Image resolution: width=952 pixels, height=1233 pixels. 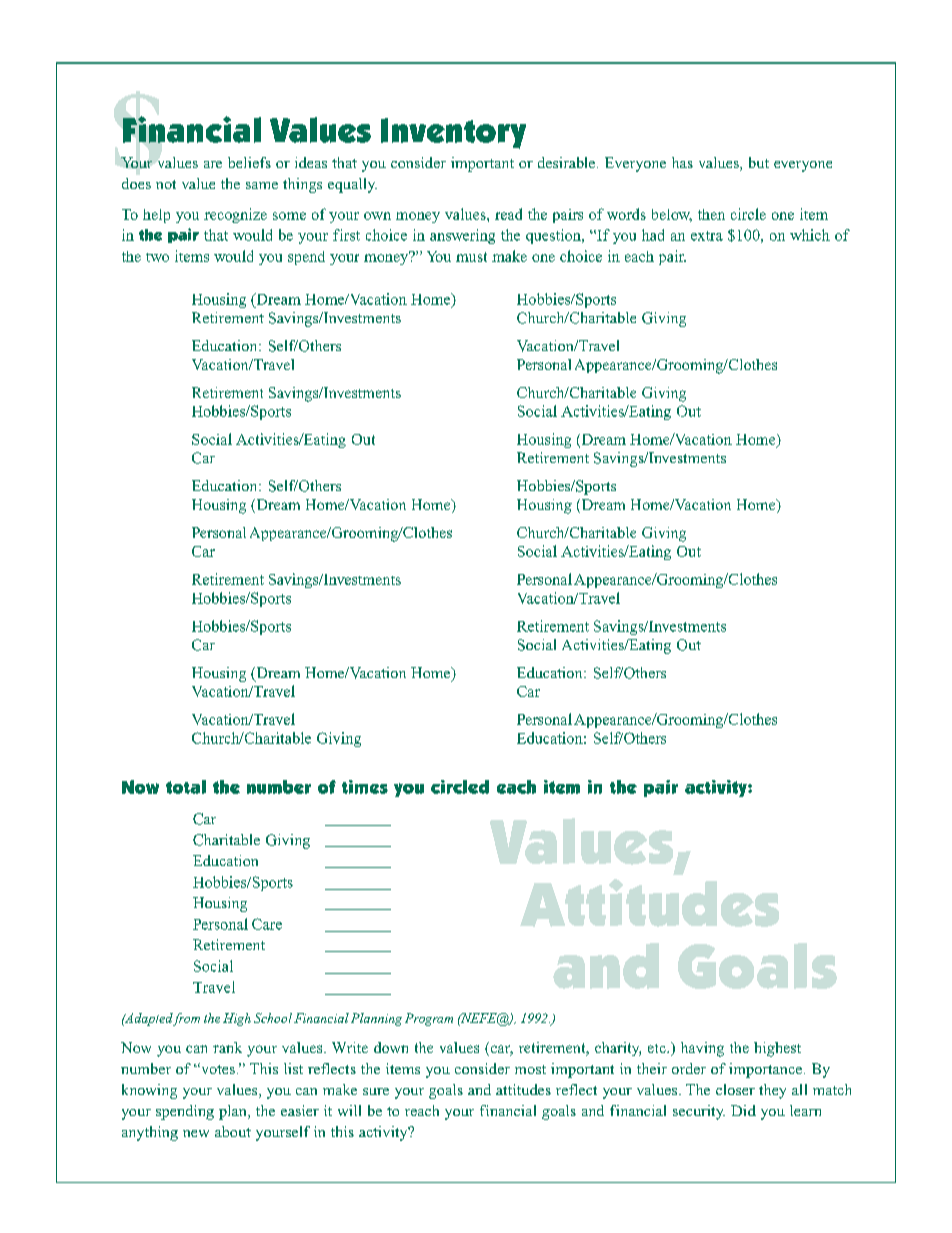 I want to click on times, so click(x=365, y=787).
